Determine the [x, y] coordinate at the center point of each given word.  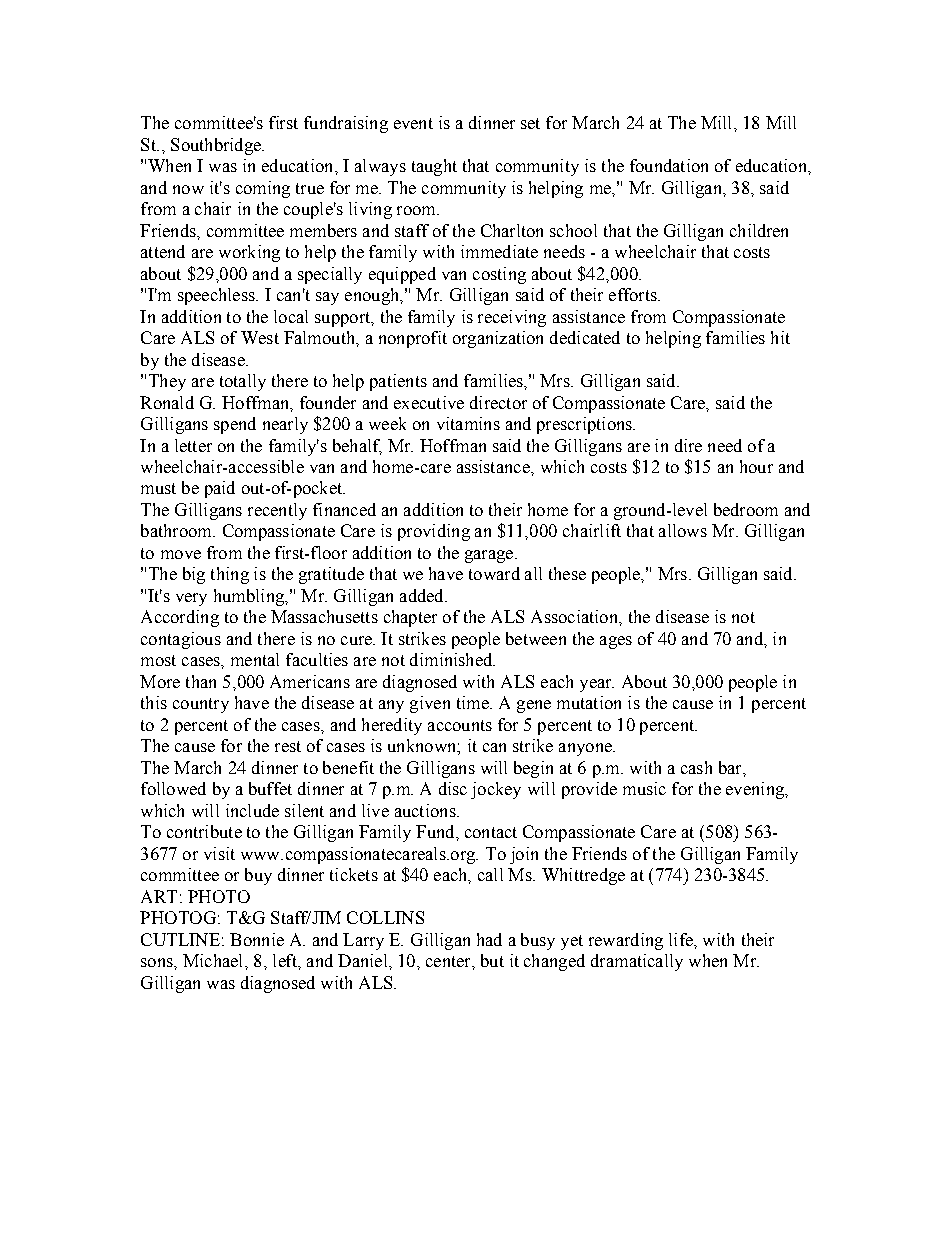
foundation [669, 165]
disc [453, 788]
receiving [512, 318]
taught [434, 167]
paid [220, 489]
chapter [410, 618]
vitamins [468, 423]
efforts [634, 294]
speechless [217, 296]
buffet [270, 788]
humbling [250, 597]
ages [616, 642]
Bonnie [257, 939]
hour [756, 466]
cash [696, 767]
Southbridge [217, 146]
